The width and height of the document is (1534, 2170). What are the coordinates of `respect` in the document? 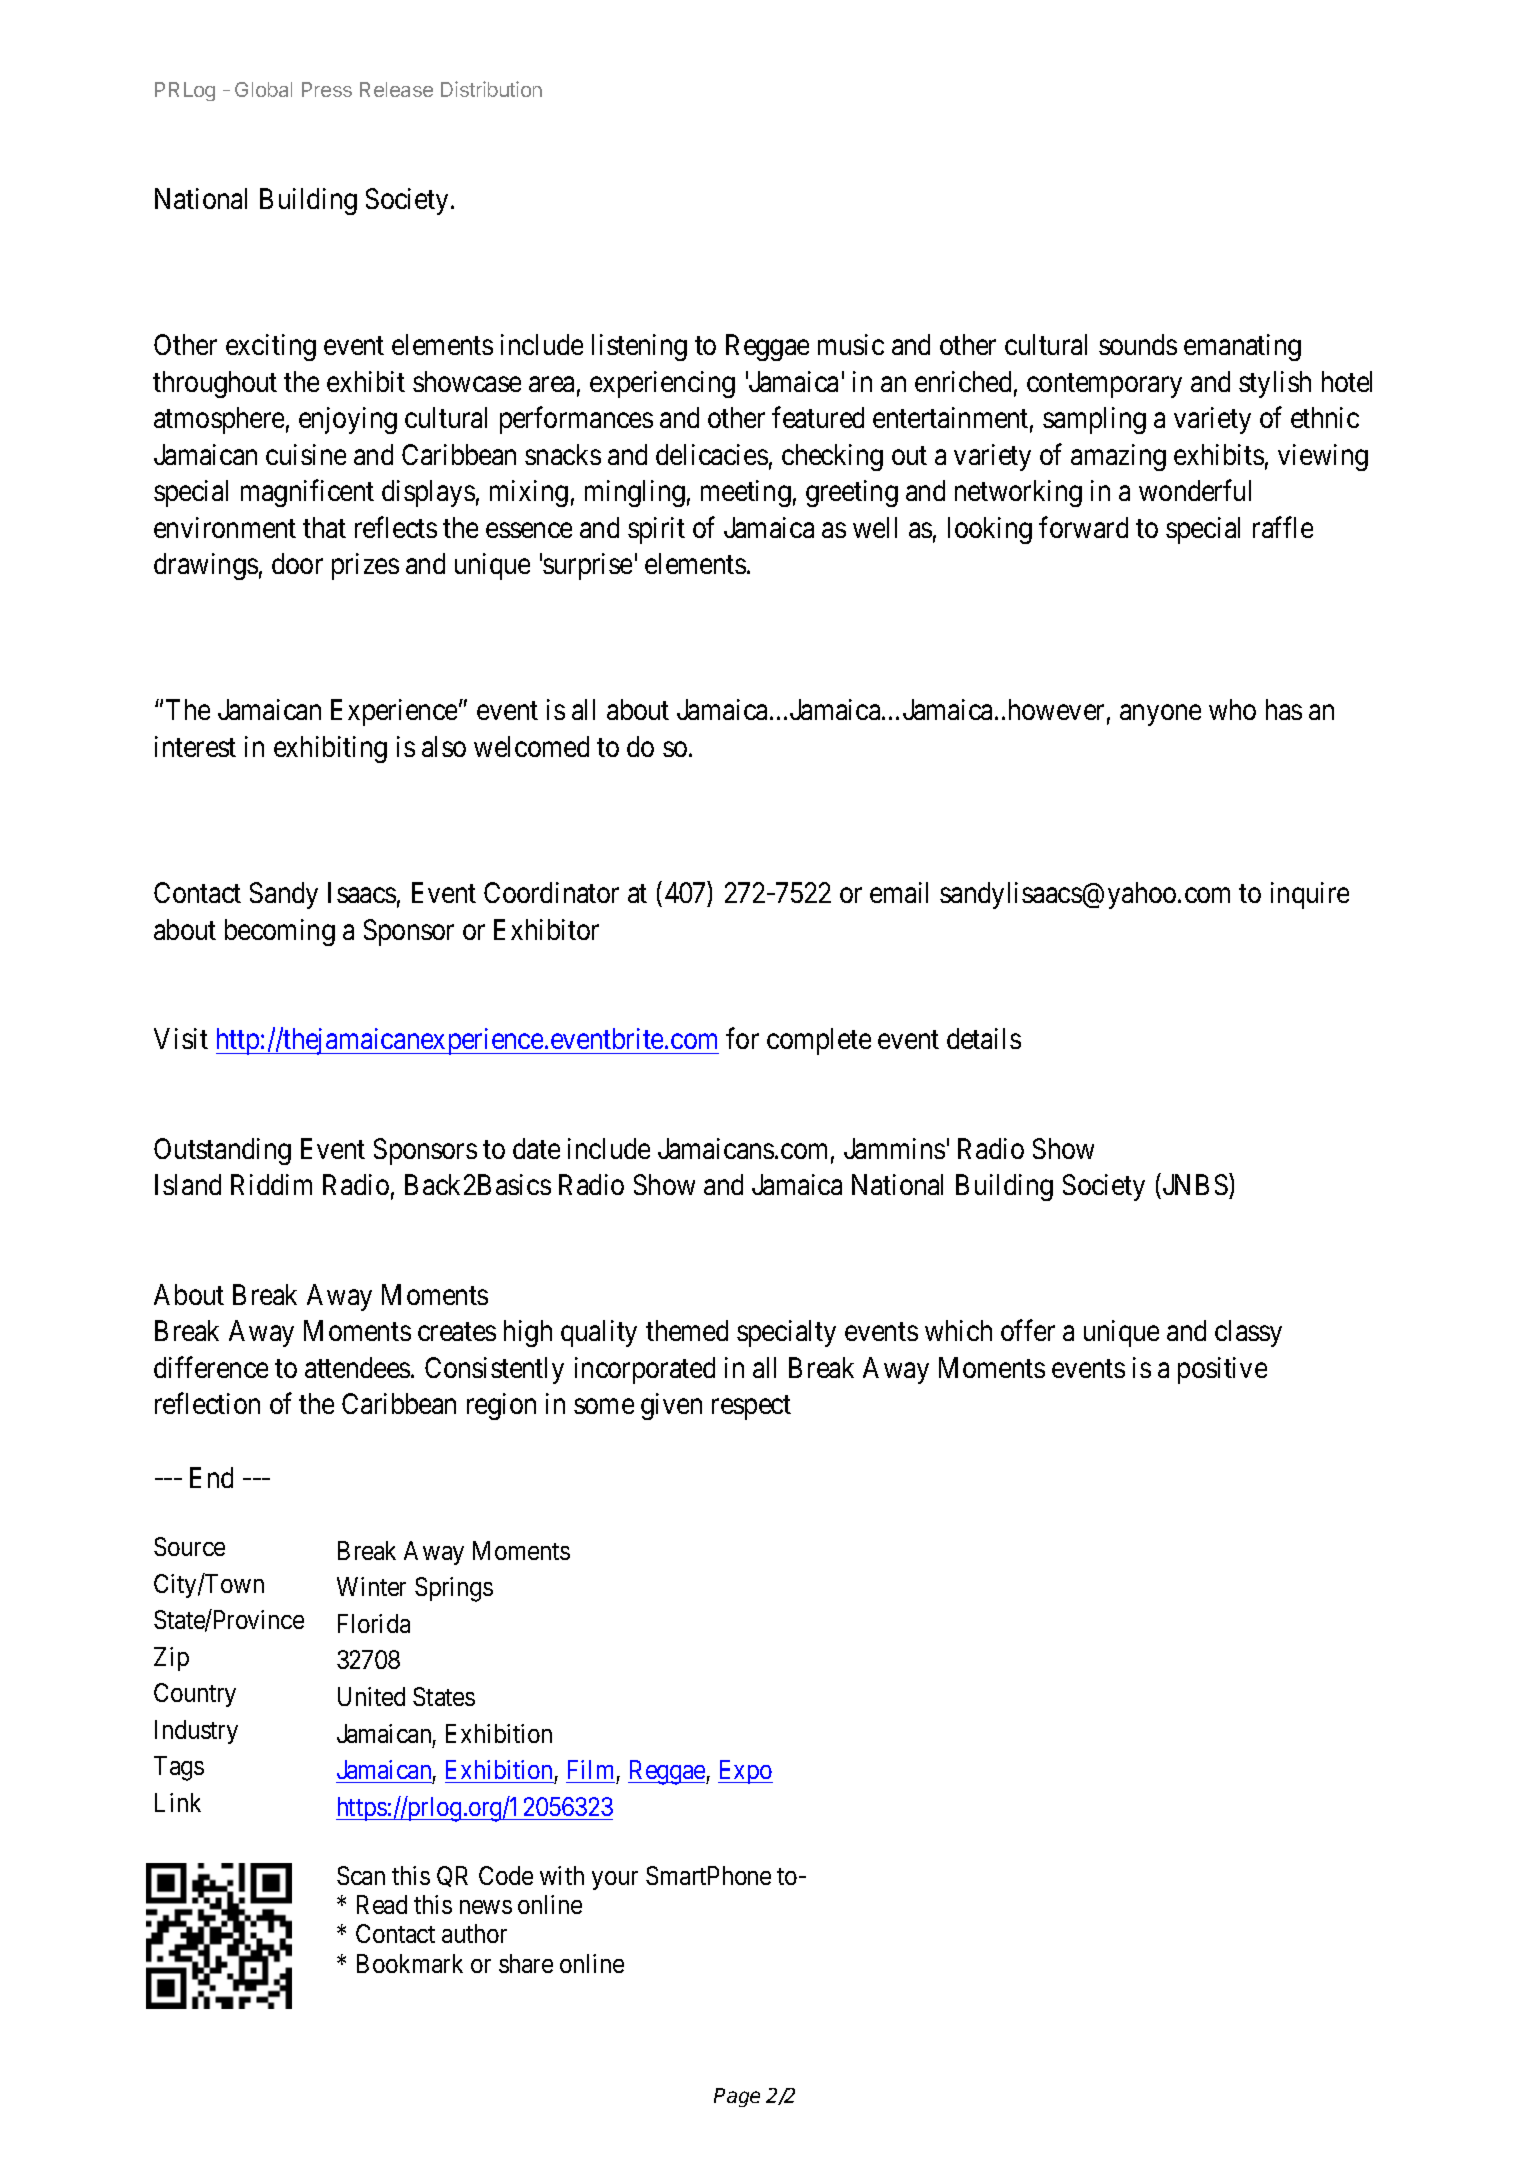 It's located at (751, 1408).
